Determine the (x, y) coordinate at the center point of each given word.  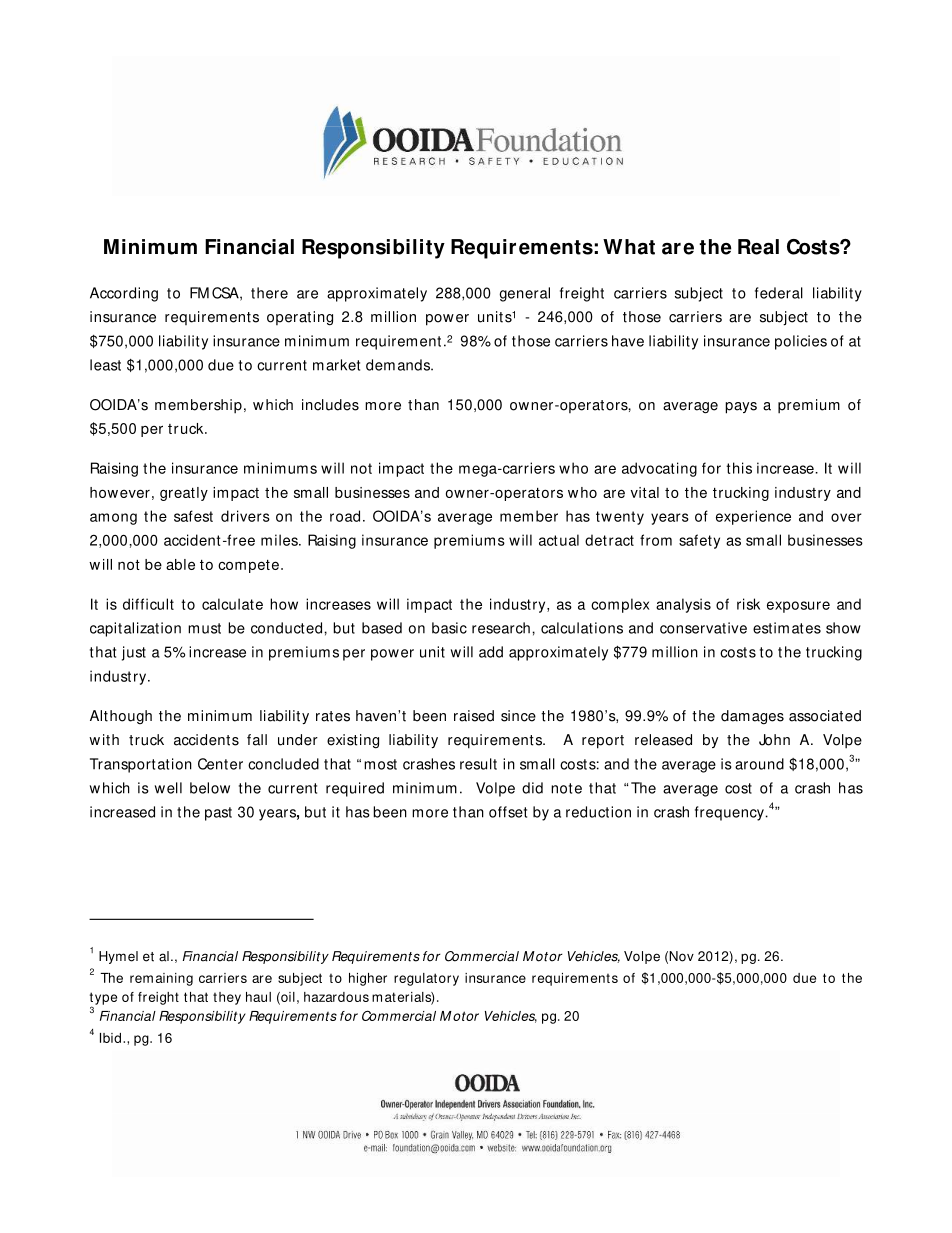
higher (368, 979)
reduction (598, 812)
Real (758, 247)
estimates (787, 628)
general (524, 294)
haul (258, 997)
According (124, 294)
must (204, 628)
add (491, 652)
